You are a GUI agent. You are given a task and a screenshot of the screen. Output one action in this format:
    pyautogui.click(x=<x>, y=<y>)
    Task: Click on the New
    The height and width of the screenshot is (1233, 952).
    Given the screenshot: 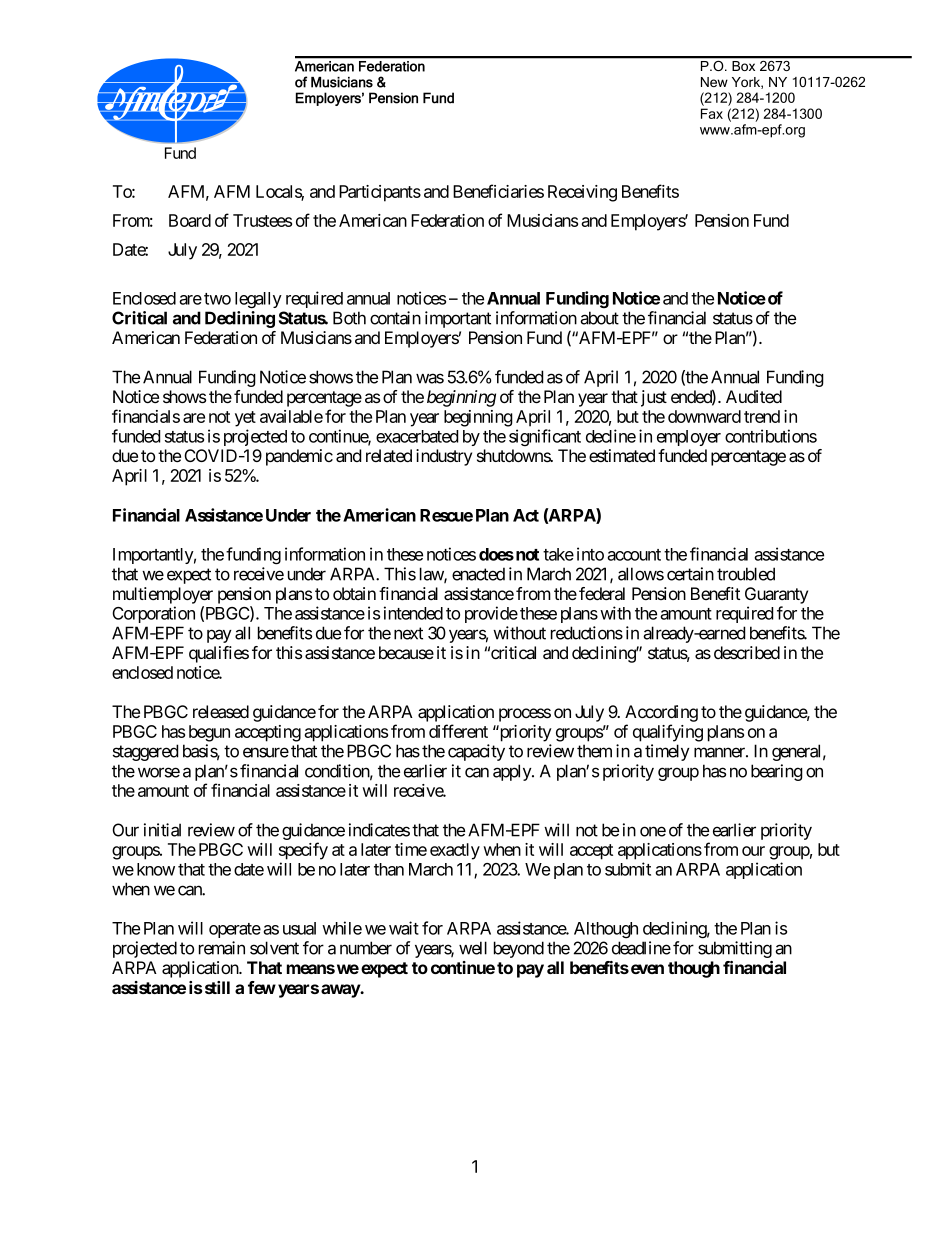 What is the action you would take?
    pyautogui.click(x=714, y=82)
